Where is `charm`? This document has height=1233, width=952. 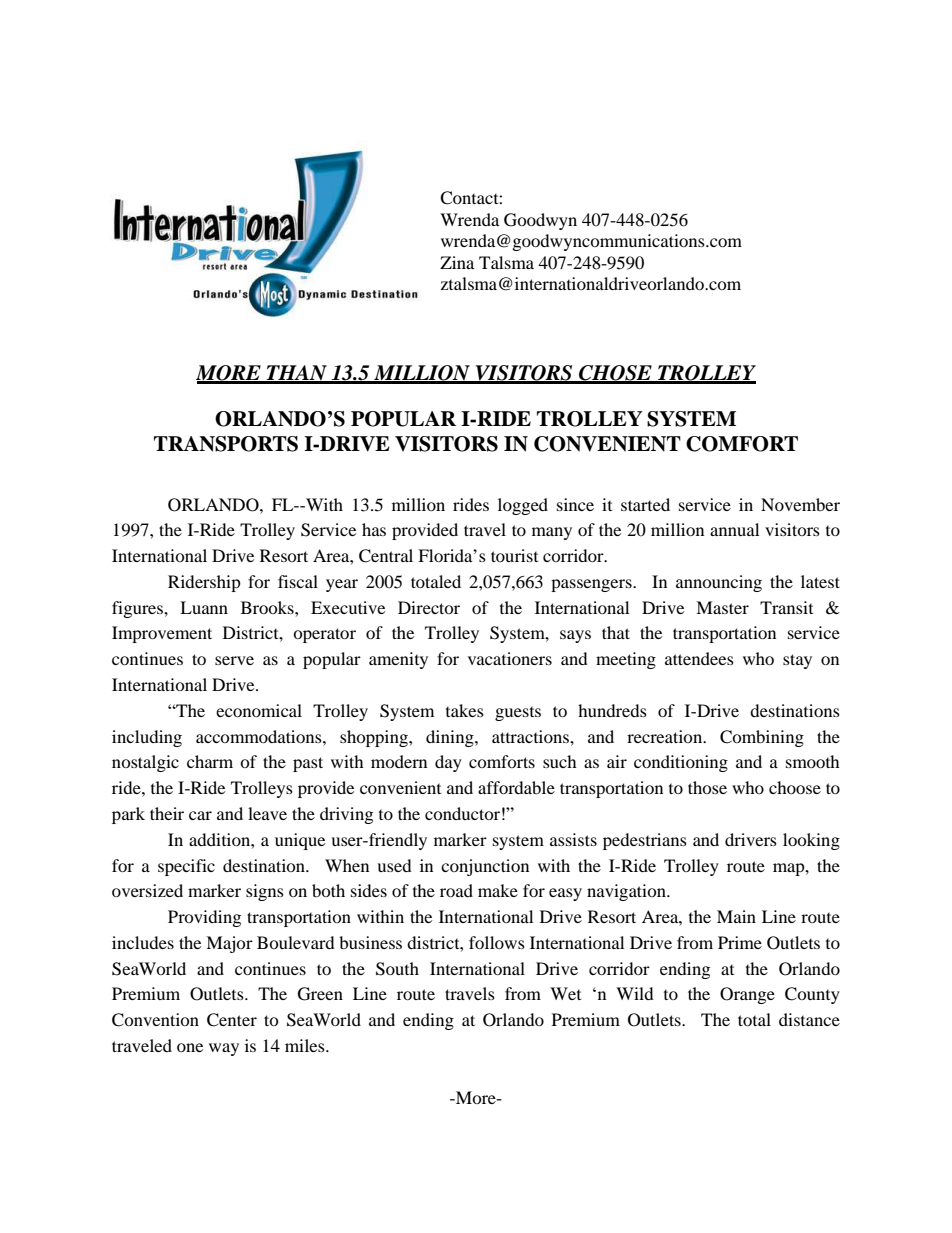 charm is located at coordinates (210, 761).
